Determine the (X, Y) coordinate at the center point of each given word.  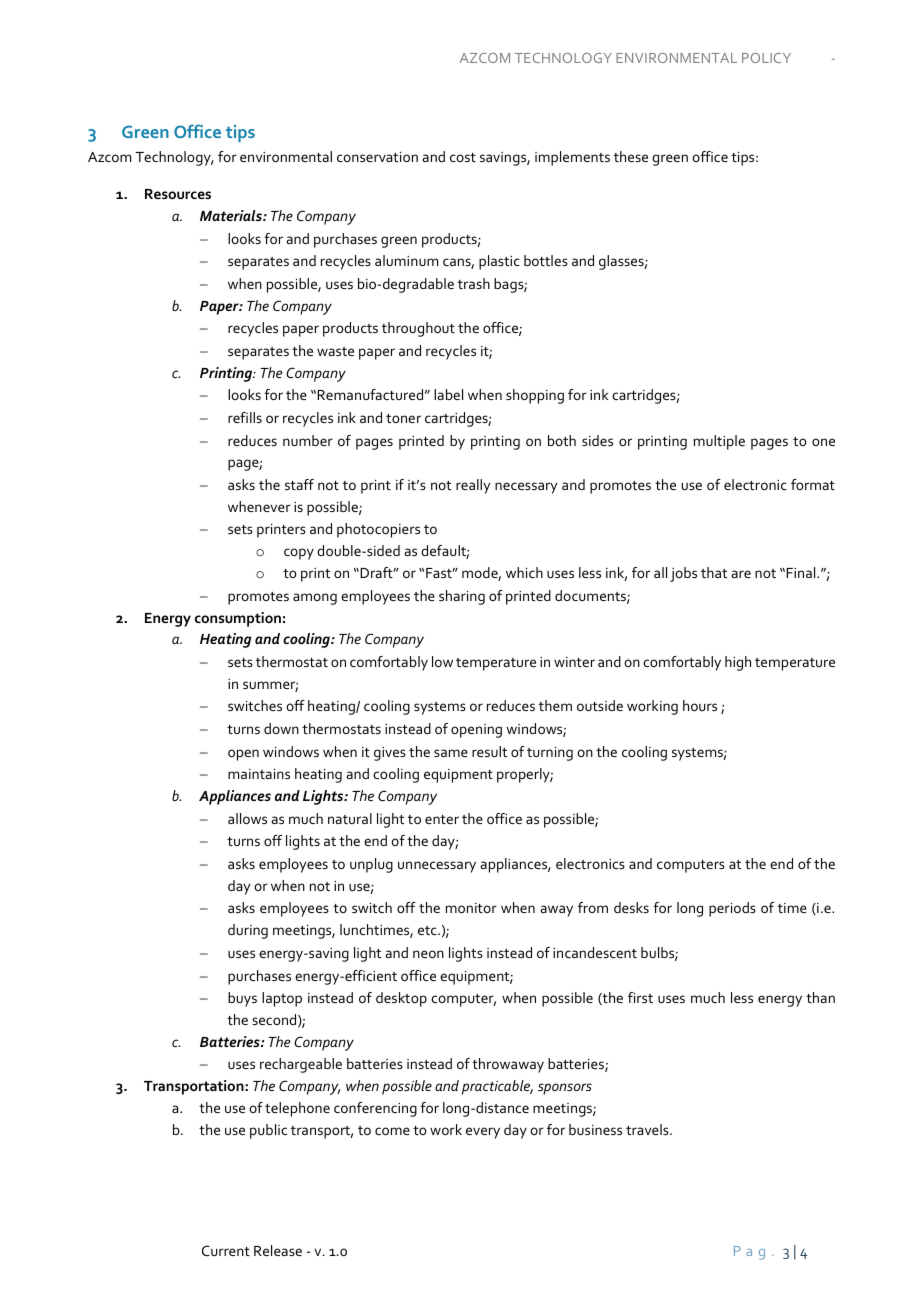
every (483, 1133)
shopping (535, 396)
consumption (238, 619)
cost (463, 157)
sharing (462, 597)
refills (245, 417)
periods (732, 909)
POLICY (766, 58)
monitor (471, 908)
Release (278, 1250)
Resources (178, 194)
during (248, 931)
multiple (719, 442)
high (738, 663)
